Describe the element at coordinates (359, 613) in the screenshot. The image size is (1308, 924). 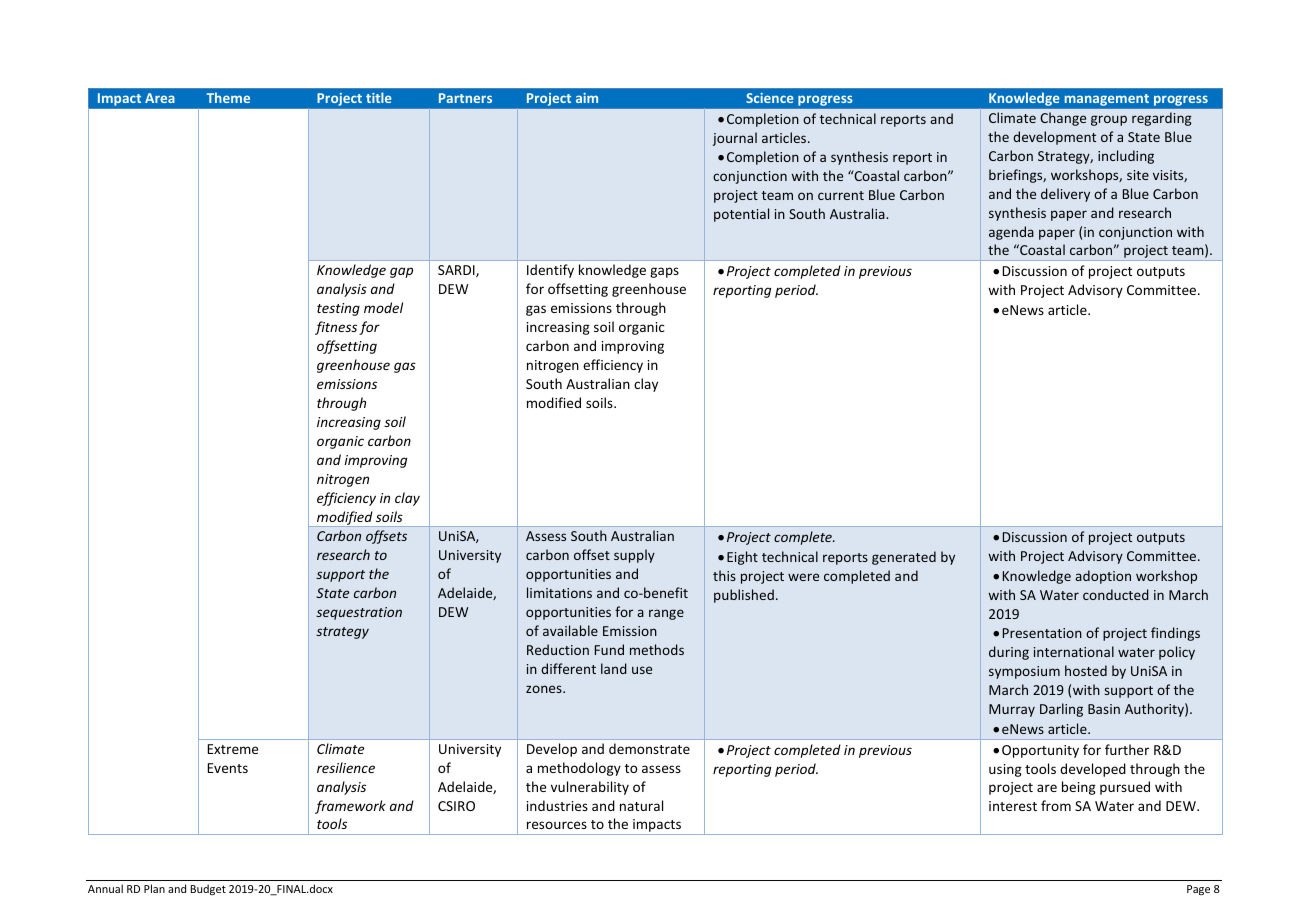
I see `sequestration` at that location.
